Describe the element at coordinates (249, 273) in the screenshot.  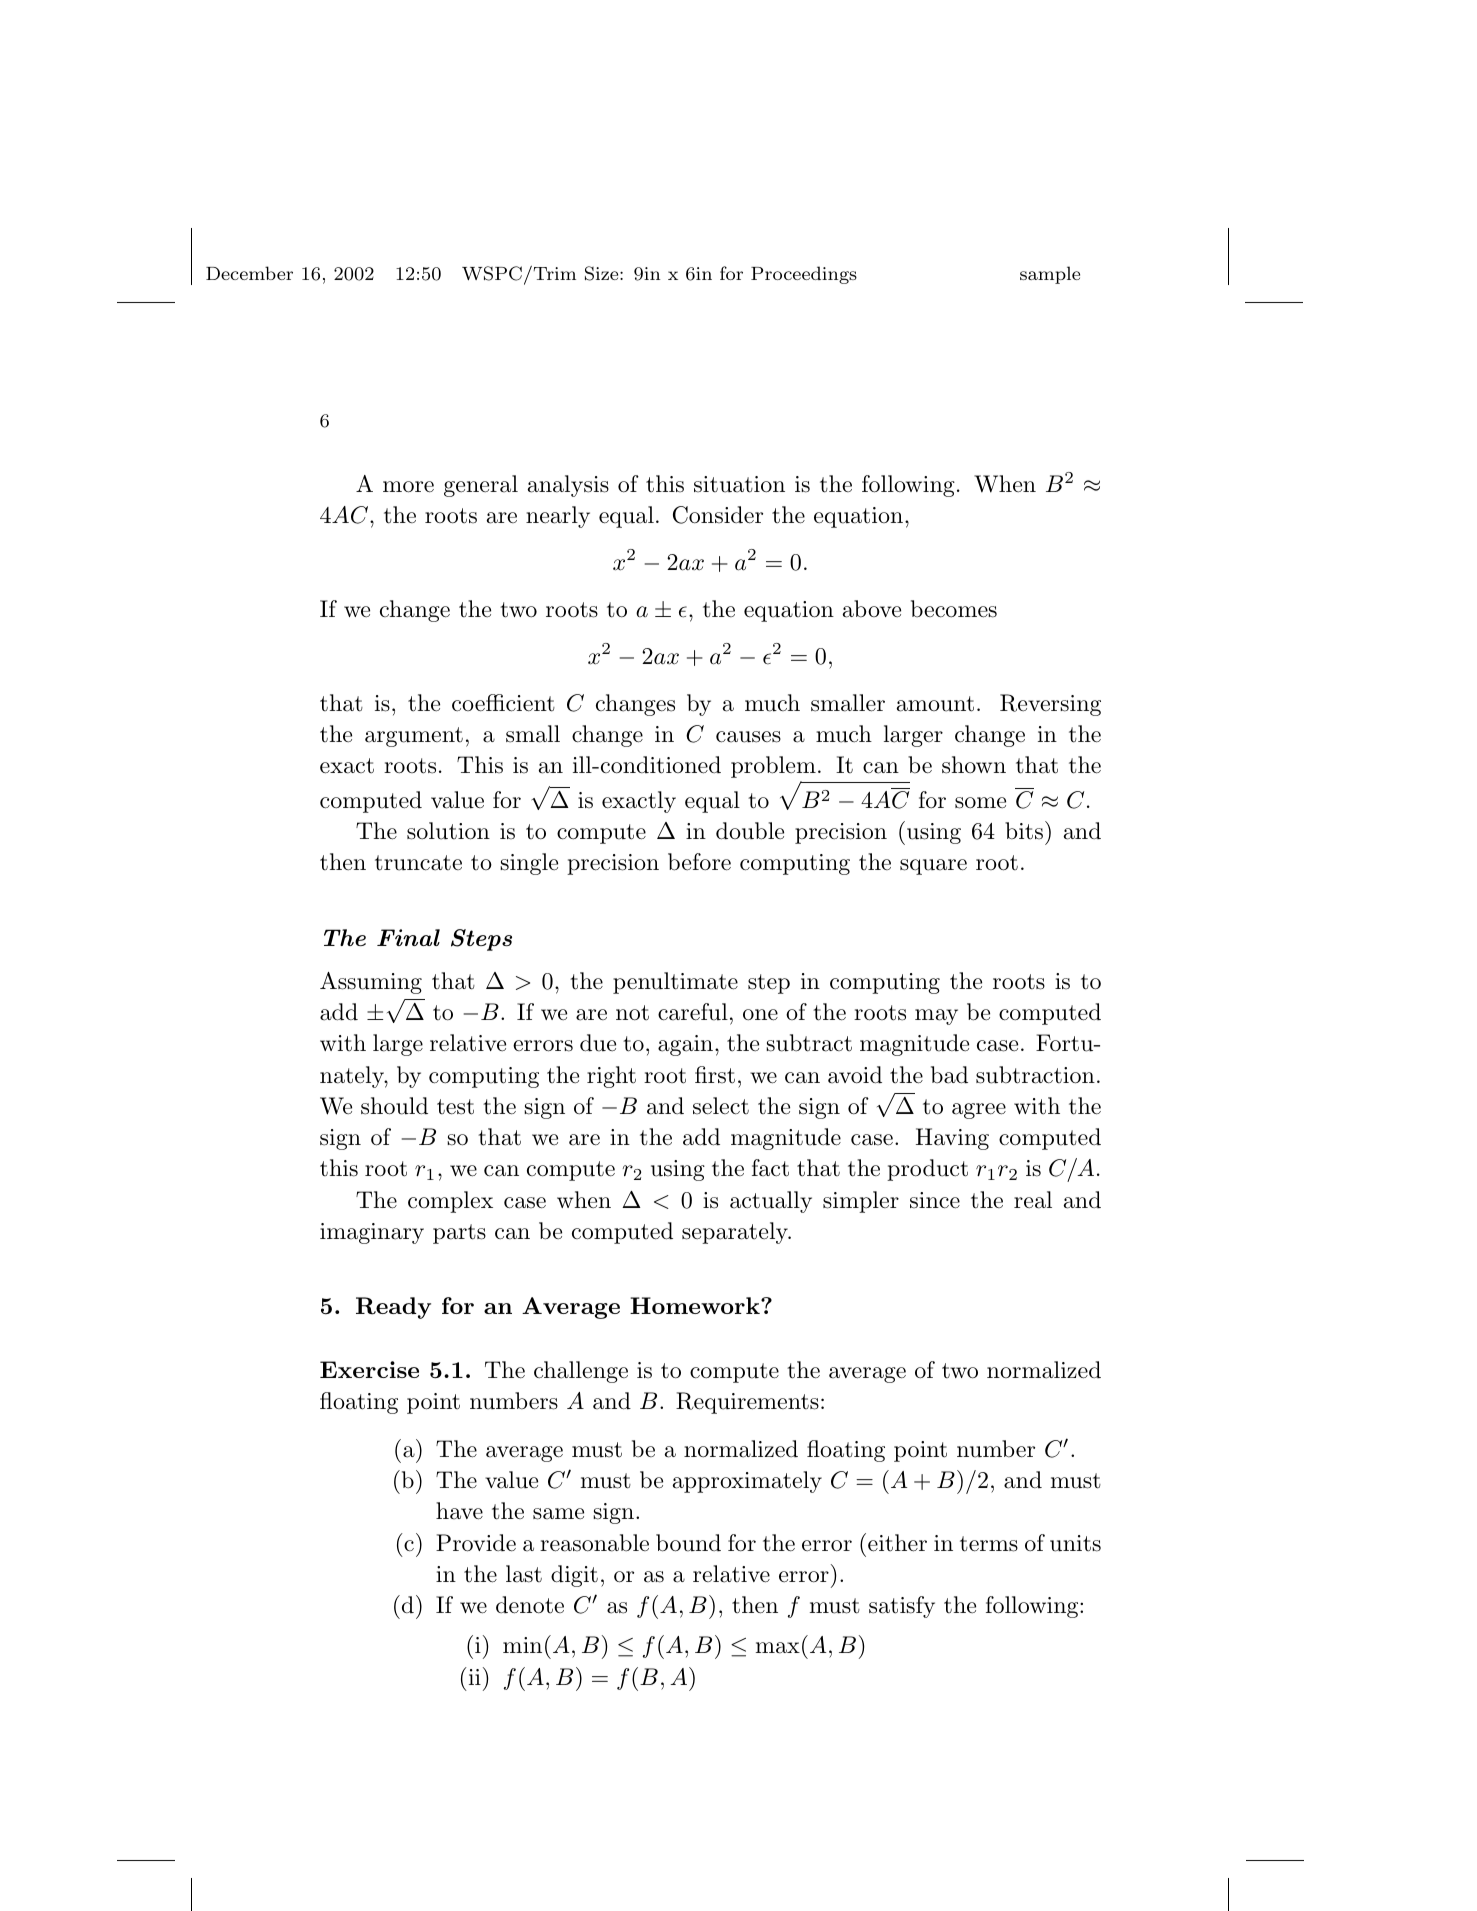
I see `December` at that location.
